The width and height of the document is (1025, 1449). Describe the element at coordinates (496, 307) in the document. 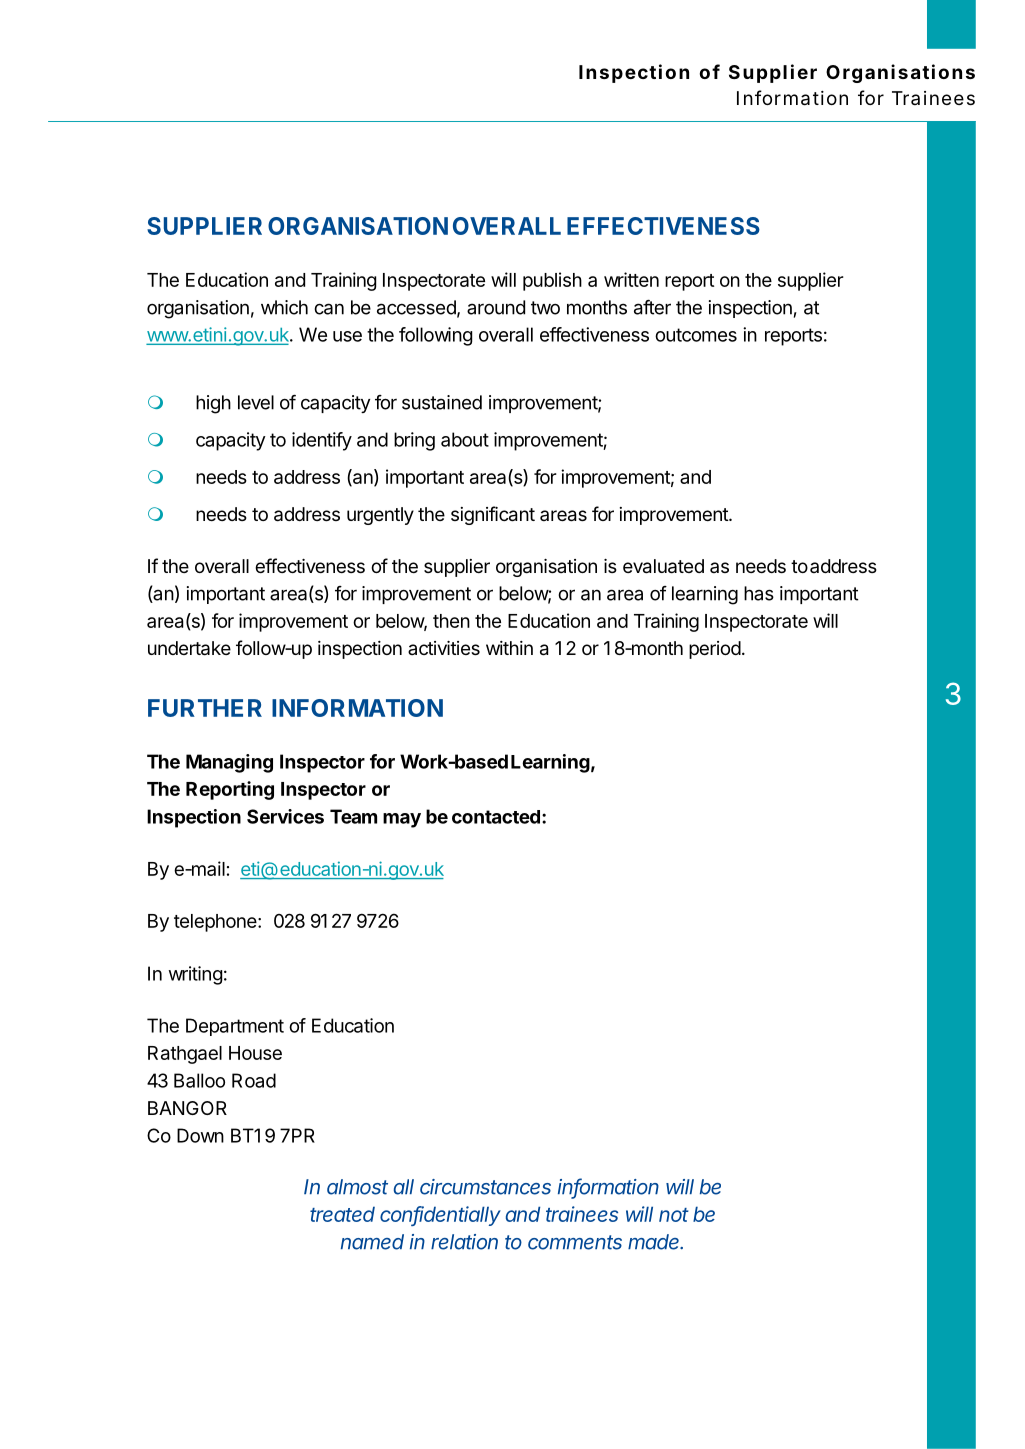

I see `around` at that location.
